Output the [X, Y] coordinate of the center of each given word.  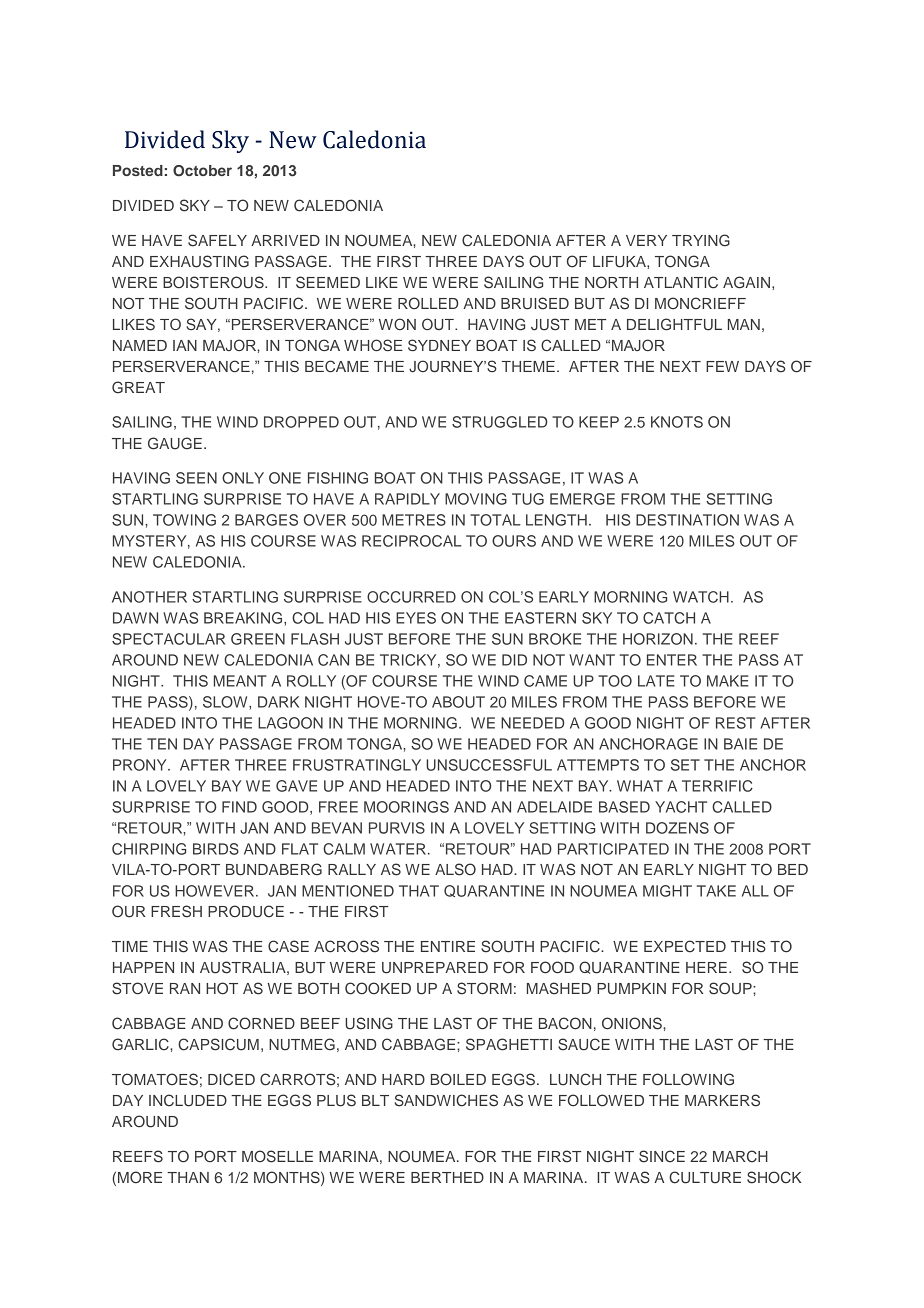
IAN [185, 345]
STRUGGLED [499, 422]
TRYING [701, 240]
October [202, 171]
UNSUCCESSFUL [489, 765]
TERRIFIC [717, 786]
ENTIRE [448, 946]
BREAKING [244, 618]
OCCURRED [411, 597]
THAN [188, 1177]
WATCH [701, 597]
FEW [722, 366]
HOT [222, 988]
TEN [162, 744]
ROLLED [428, 303]
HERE [706, 967]
